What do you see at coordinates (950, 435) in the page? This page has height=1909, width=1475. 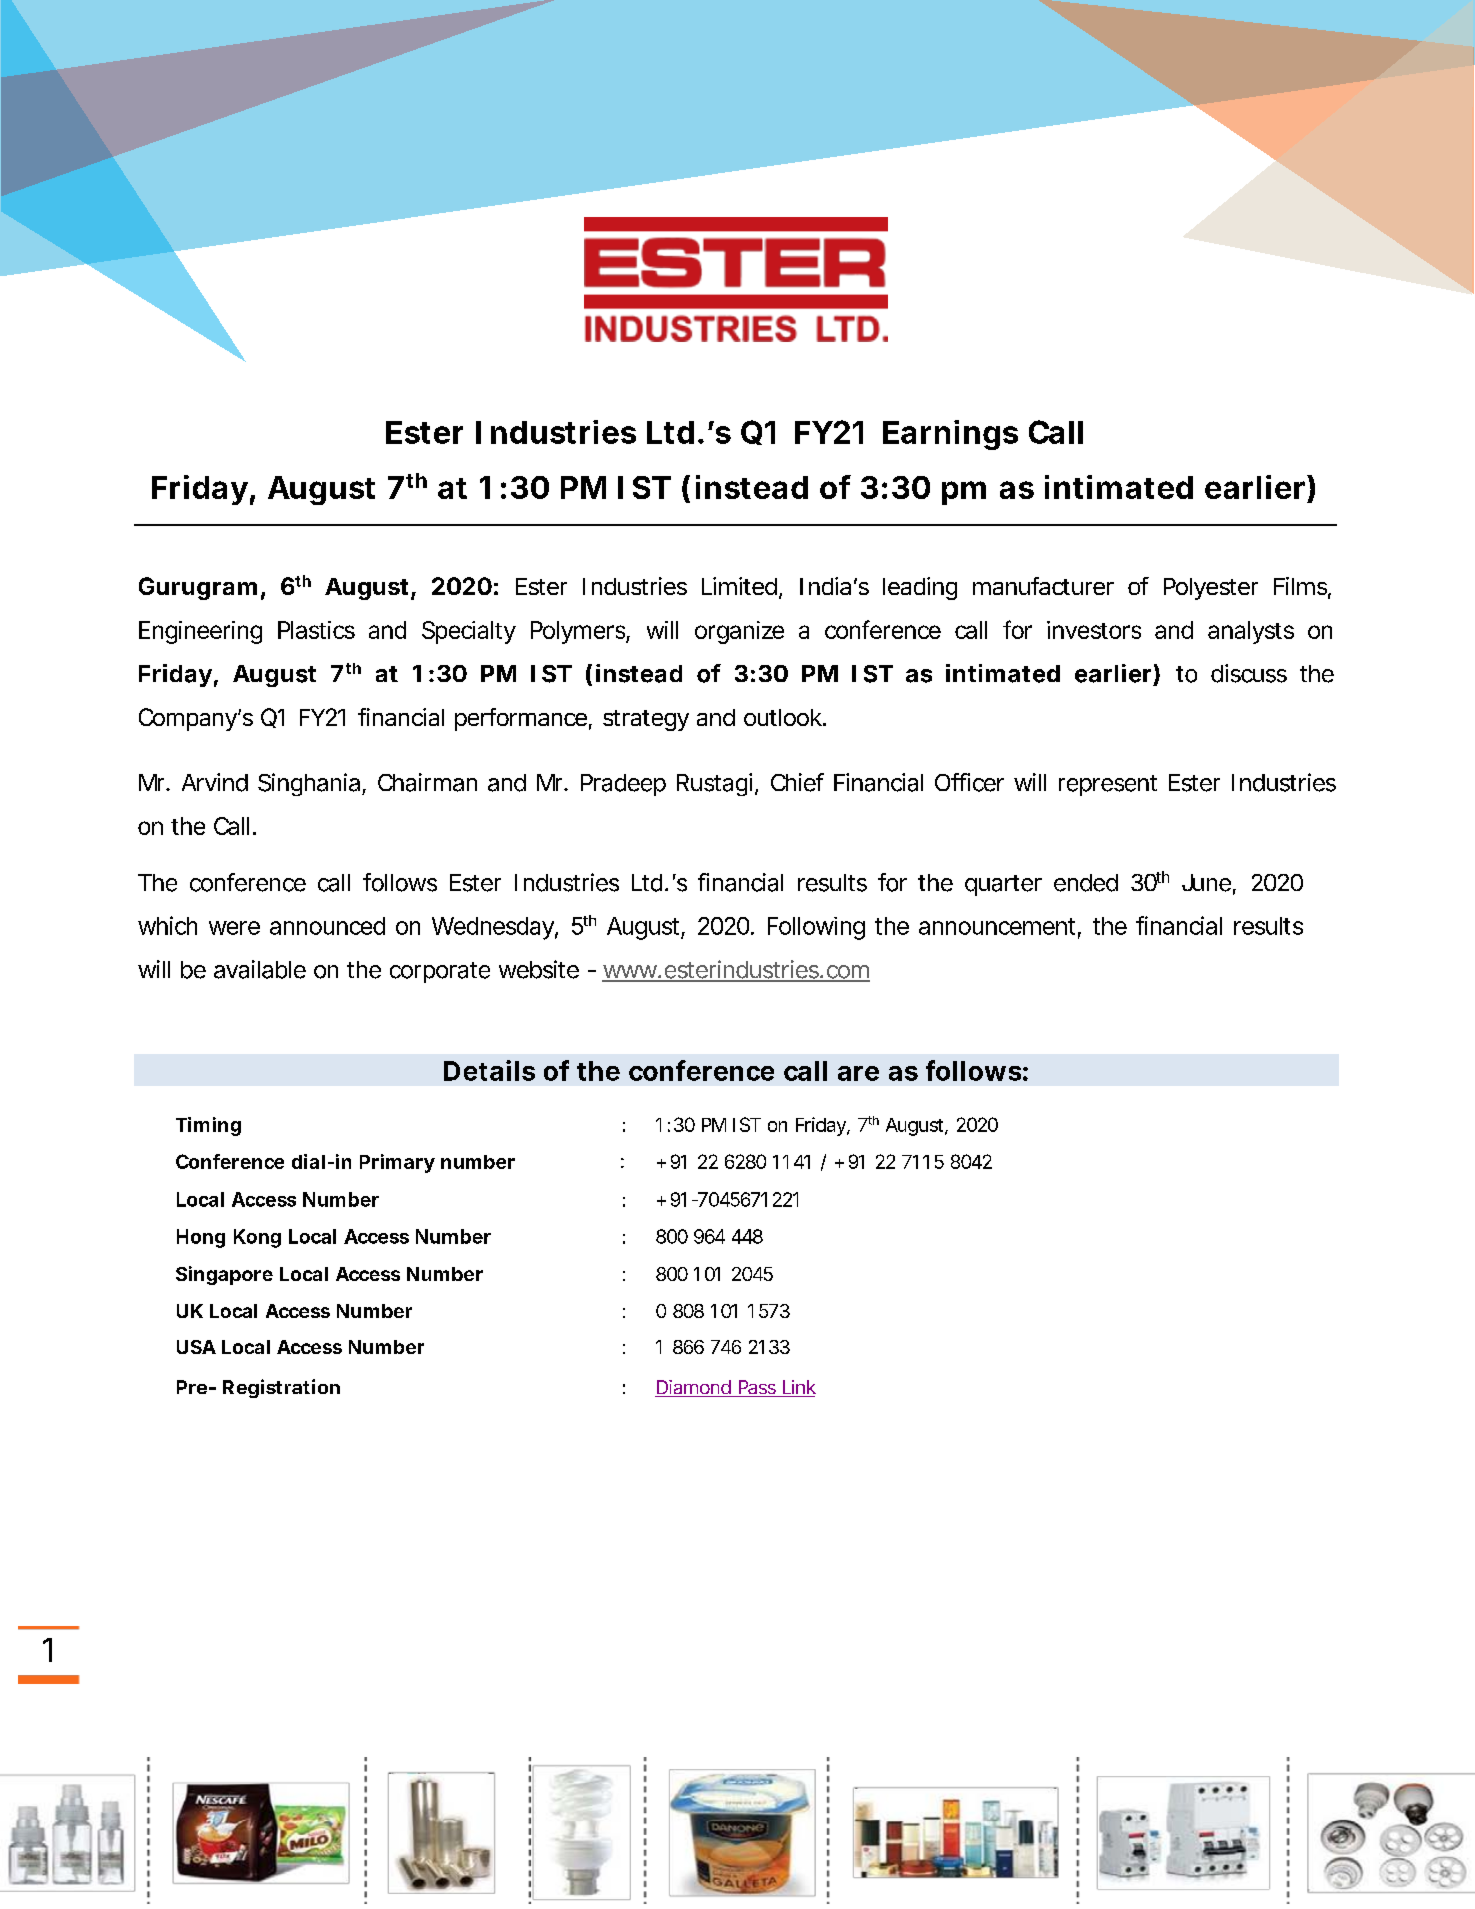 I see `Earnings` at bounding box center [950, 435].
